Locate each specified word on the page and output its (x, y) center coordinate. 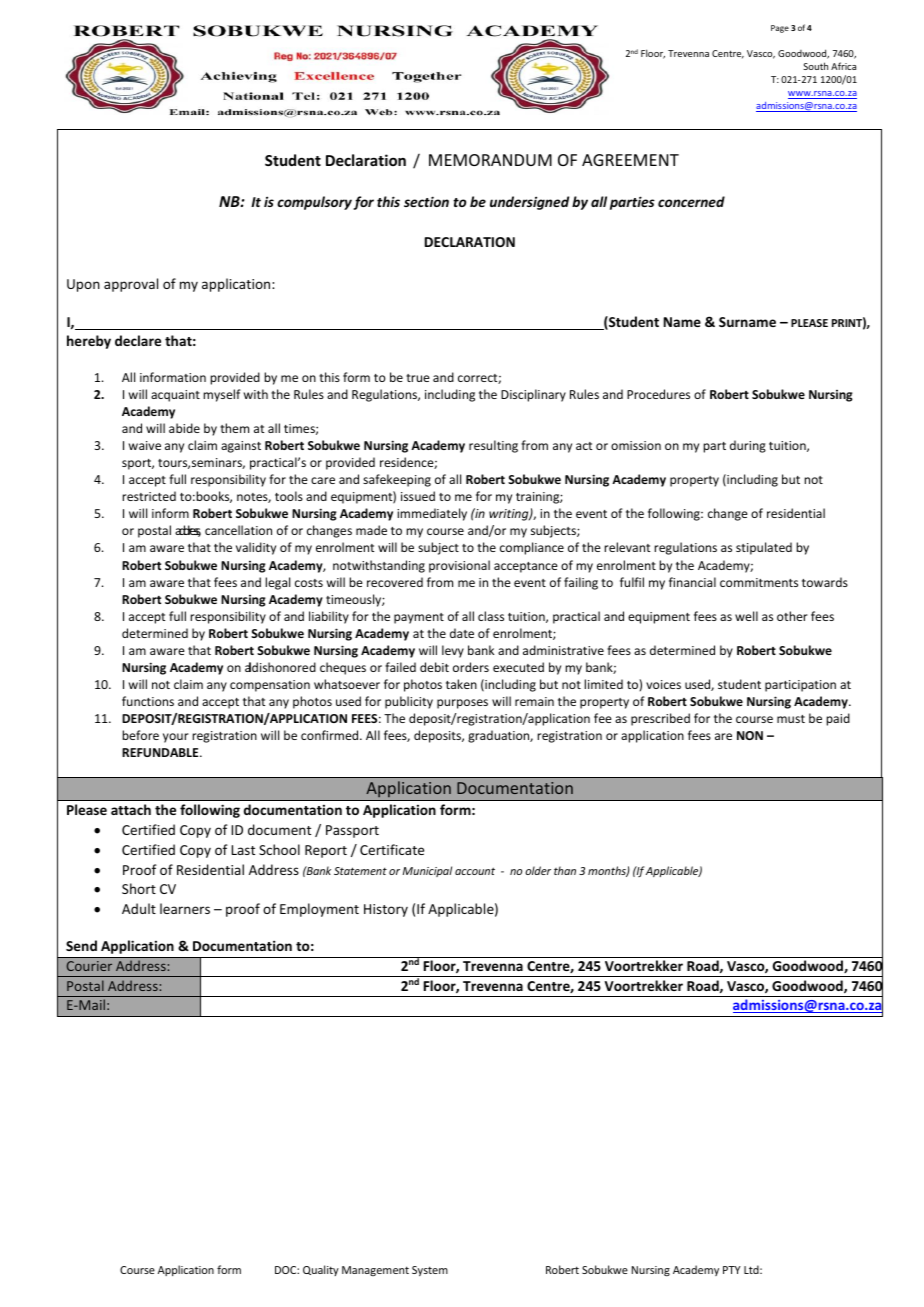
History (386, 910)
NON (750, 735)
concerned (691, 201)
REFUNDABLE (161, 752)
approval (131, 285)
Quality (321, 1270)
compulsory (314, 203)
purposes (462, 704)
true (418, 378)
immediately (432, 514)
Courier (89, 966)
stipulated (764, 548)
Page (780, 29)
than (565, 870)
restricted (149, 496)
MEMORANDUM (490, 160)
